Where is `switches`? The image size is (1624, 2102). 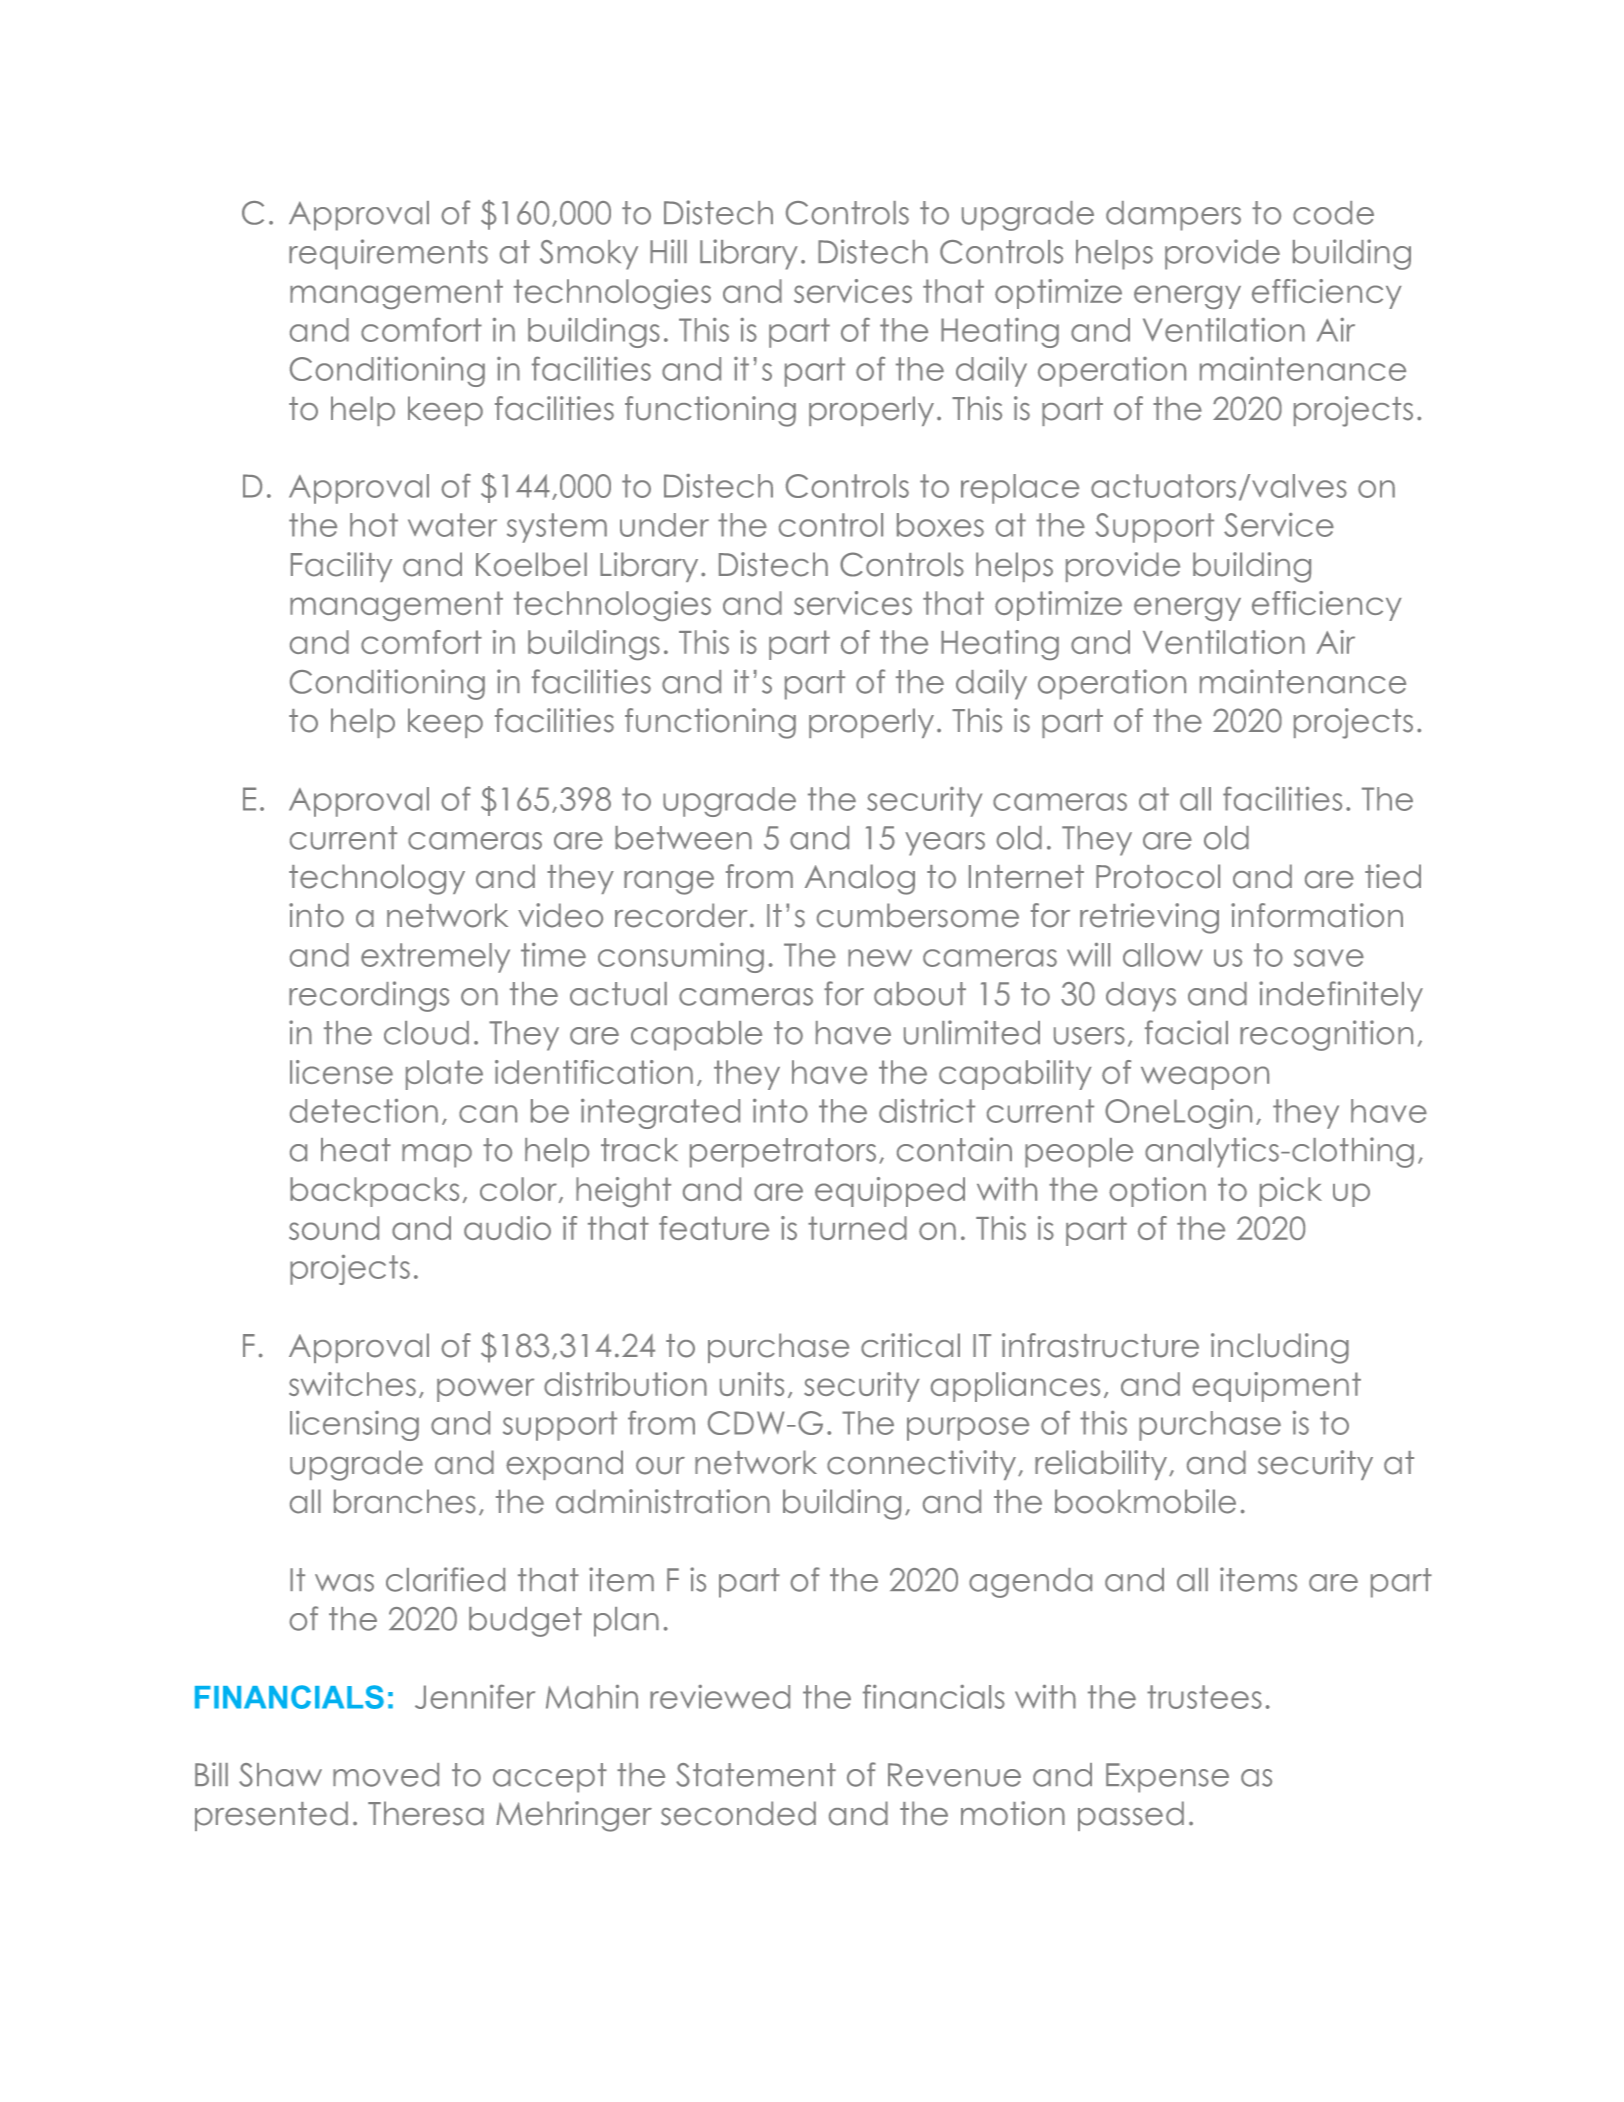
switches is located at coordinates (352, 1384).
